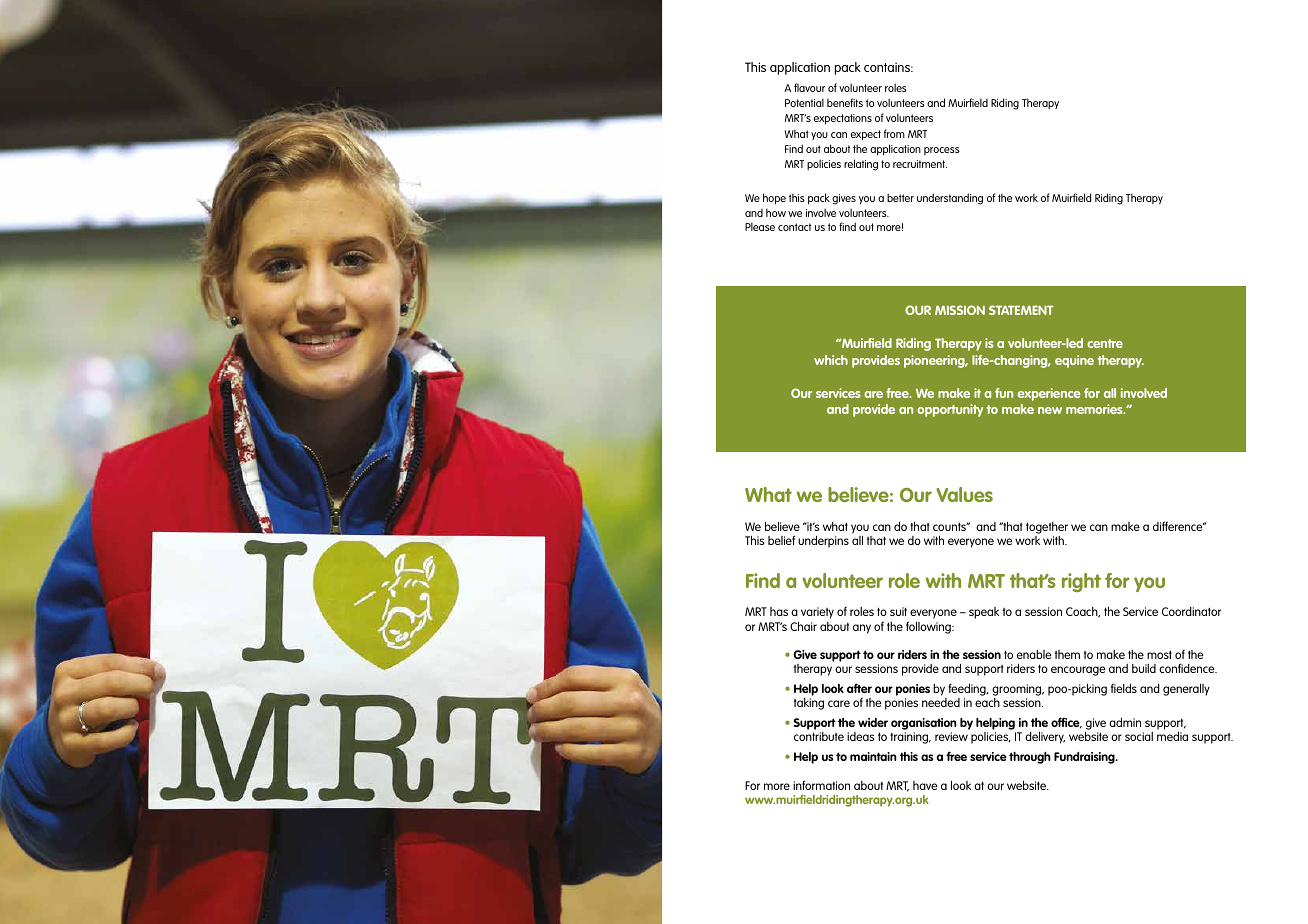 The width and height of the page is (1308, 924). What do you see at coordinates (951, 736) in the page?
I see `review` at bounding box center [951, 736].
